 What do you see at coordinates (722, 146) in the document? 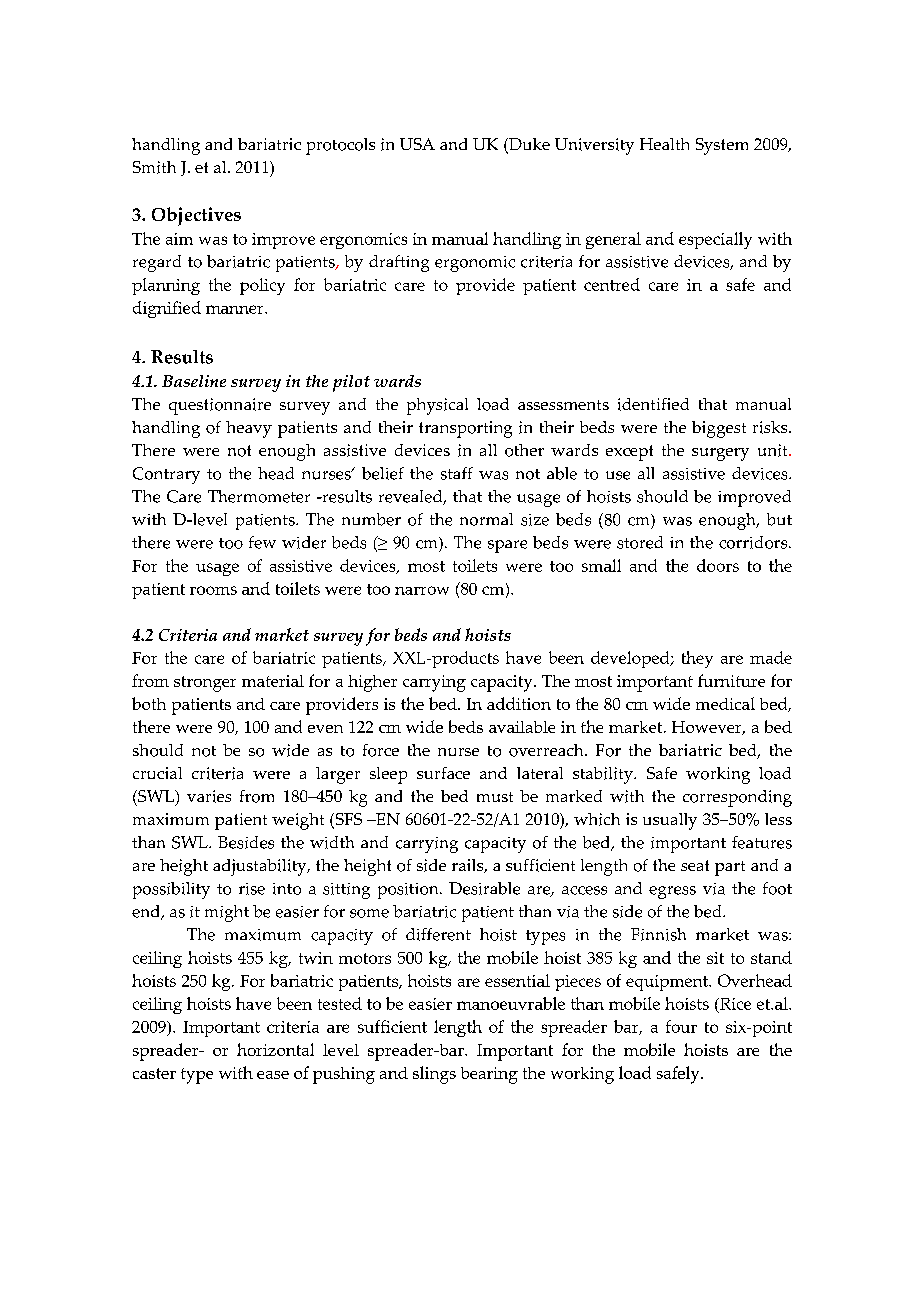
I see `System` at bounding box center [722, 146].
